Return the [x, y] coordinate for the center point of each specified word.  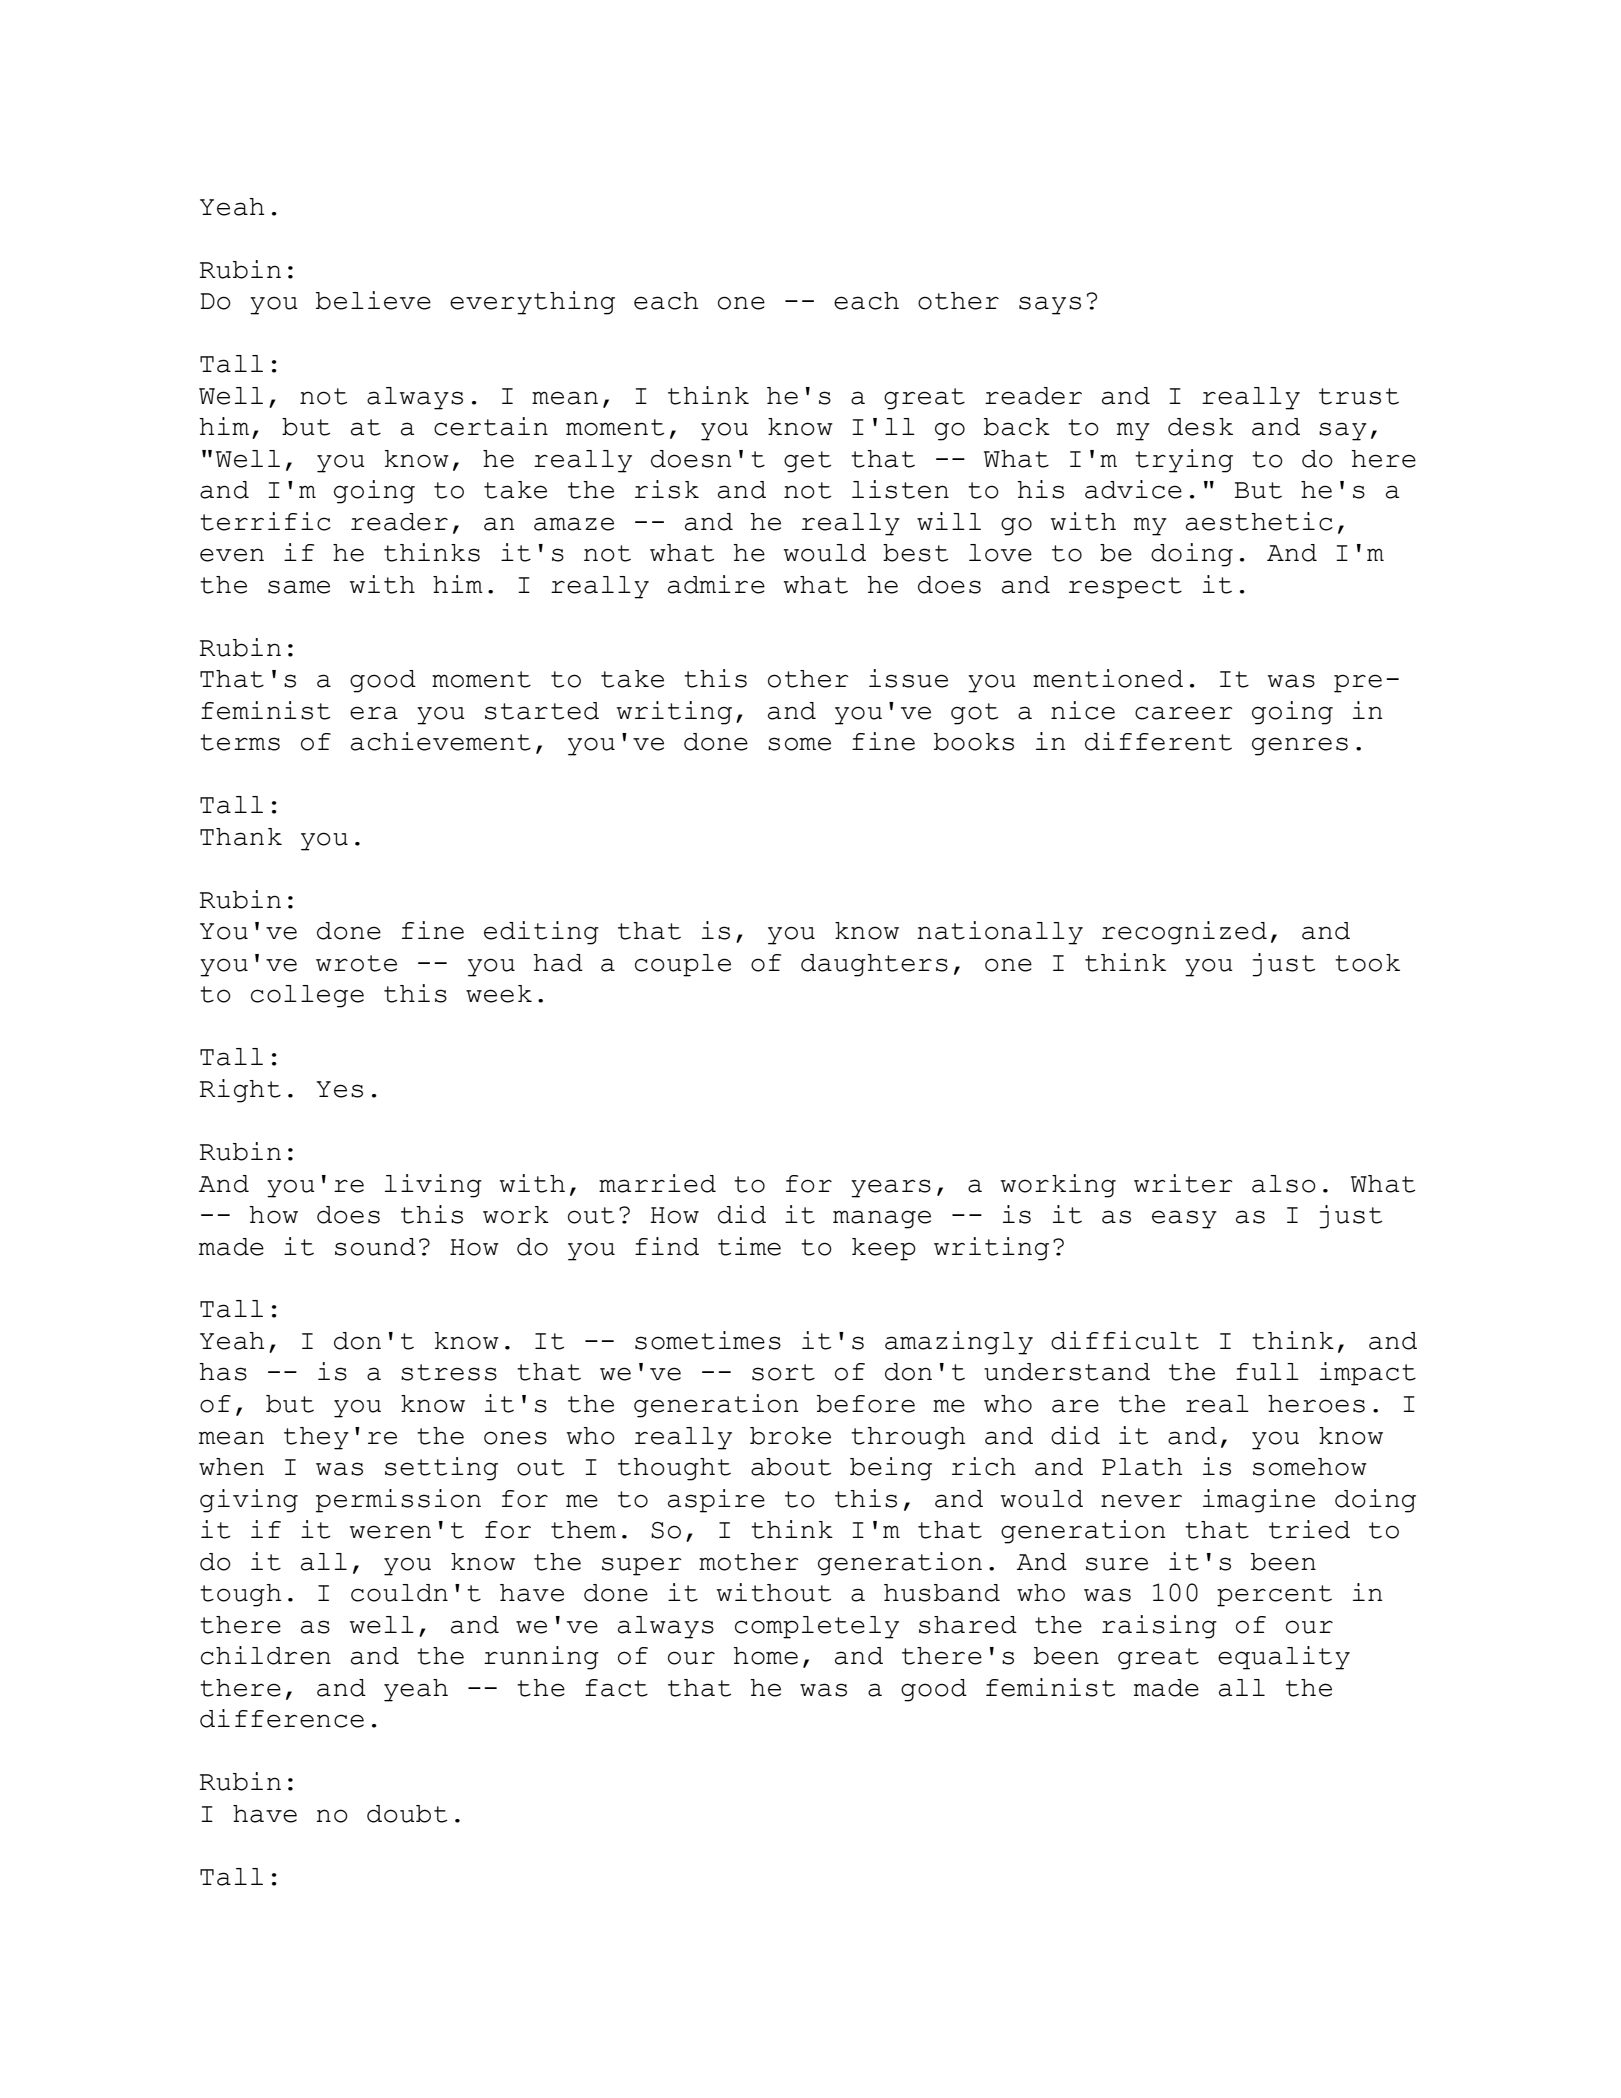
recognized [1184, 933]
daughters [874, 965]
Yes [339, 1089]
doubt [407, 1814]
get [807, 462]
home [765, 1656]
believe [373, 300]
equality [1284, 1658]
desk [1200, 427]
